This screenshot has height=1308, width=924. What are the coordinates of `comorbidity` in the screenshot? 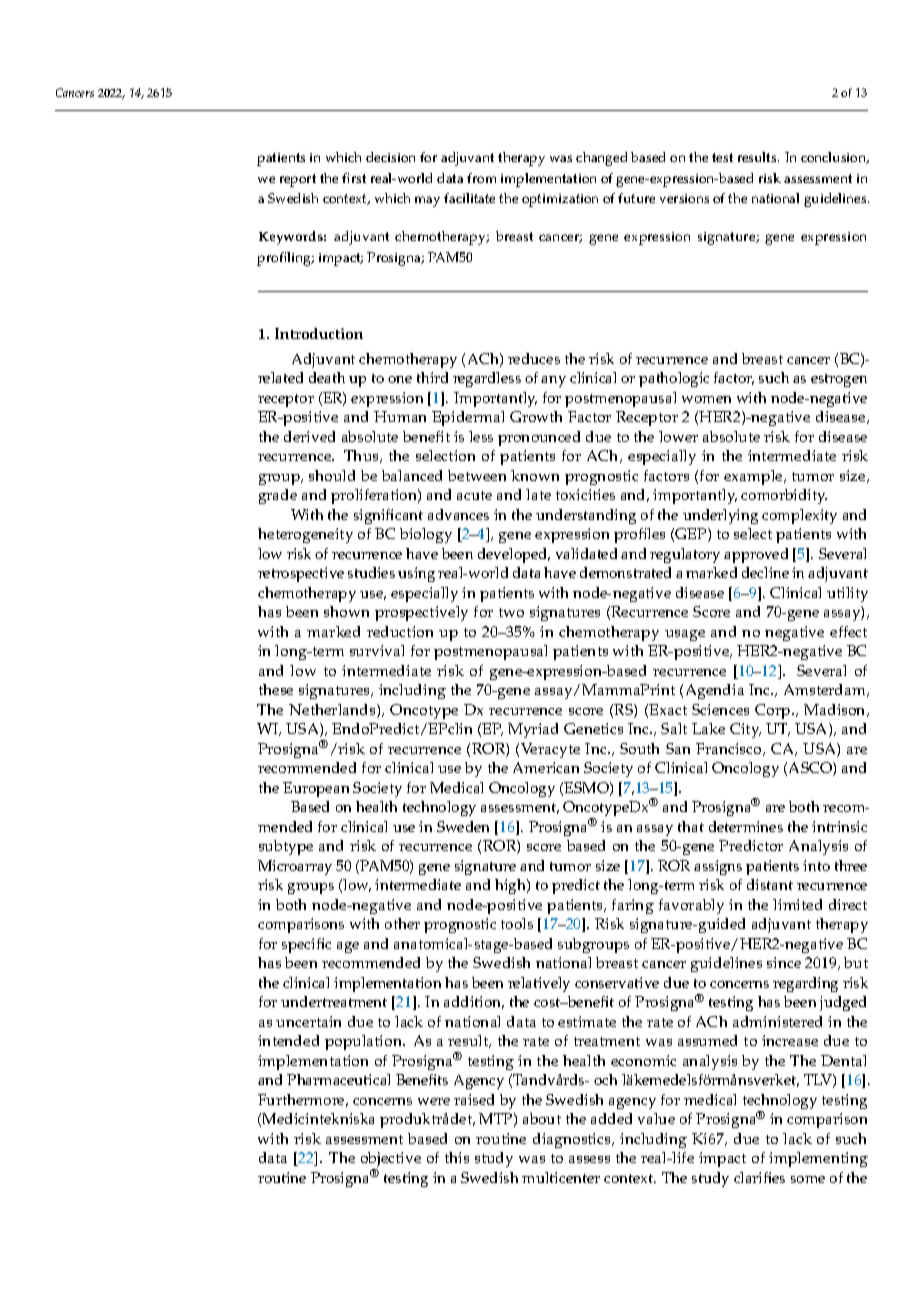 It's located at (784, 496).
